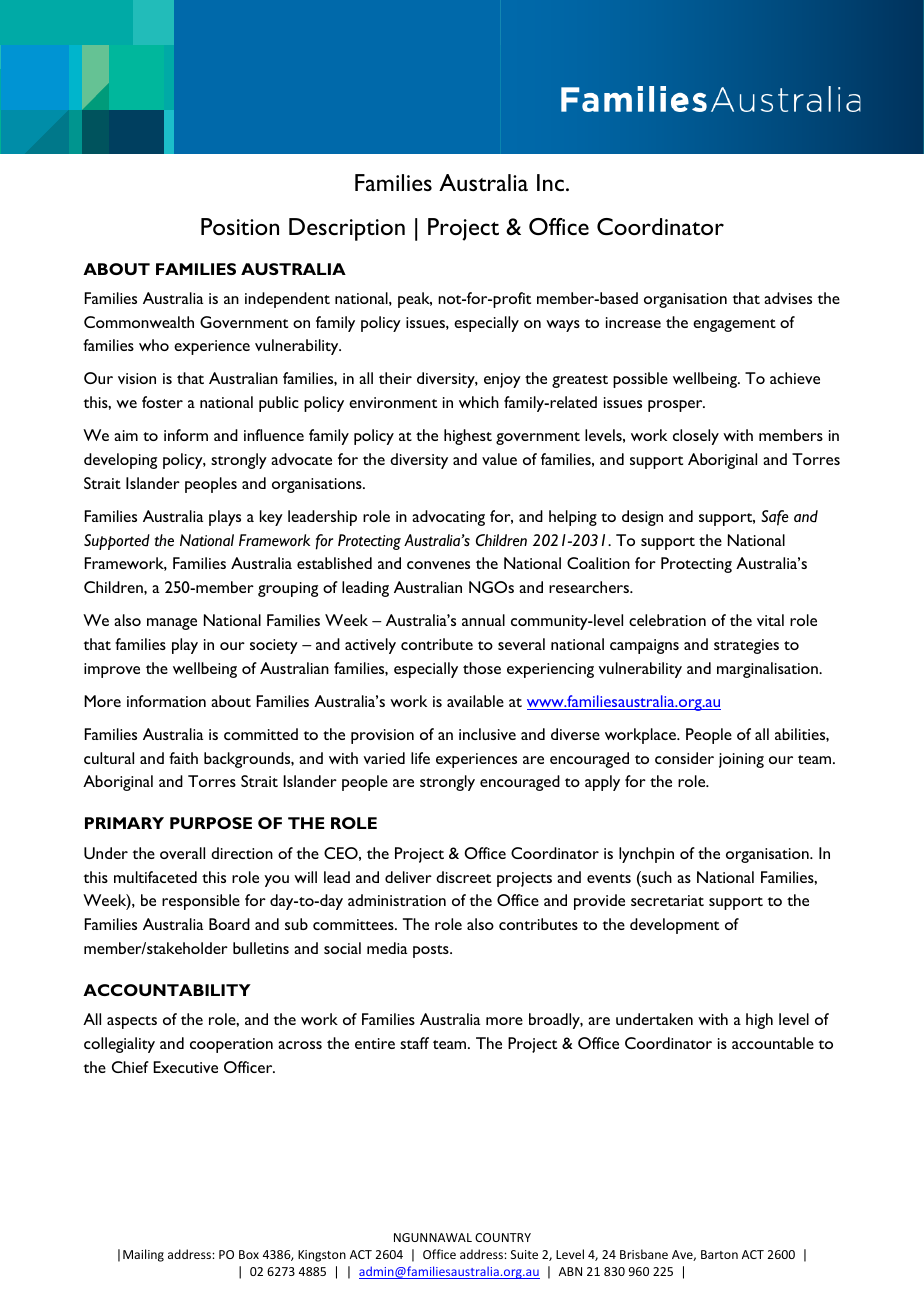  What do you see at coordinates (734, 325) in the image?
I see `engagement` at bounding box center [734, 325].
